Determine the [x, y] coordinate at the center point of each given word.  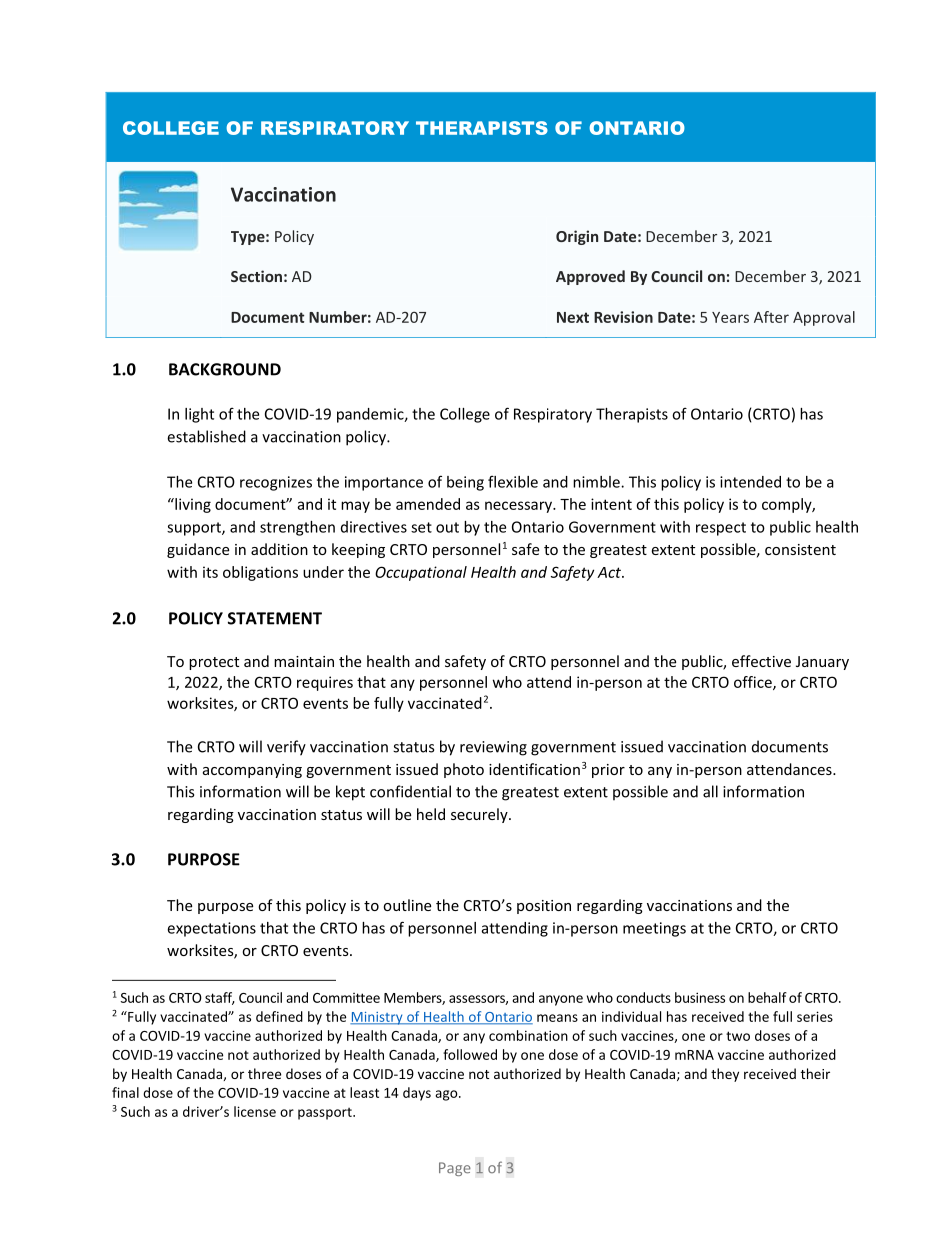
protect [214, 663]
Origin [577, 237]
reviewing [493, 748]
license [255, 1111]
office [754, 683]
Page [455, 1169]
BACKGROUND [225, 369]
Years [730, 317]
